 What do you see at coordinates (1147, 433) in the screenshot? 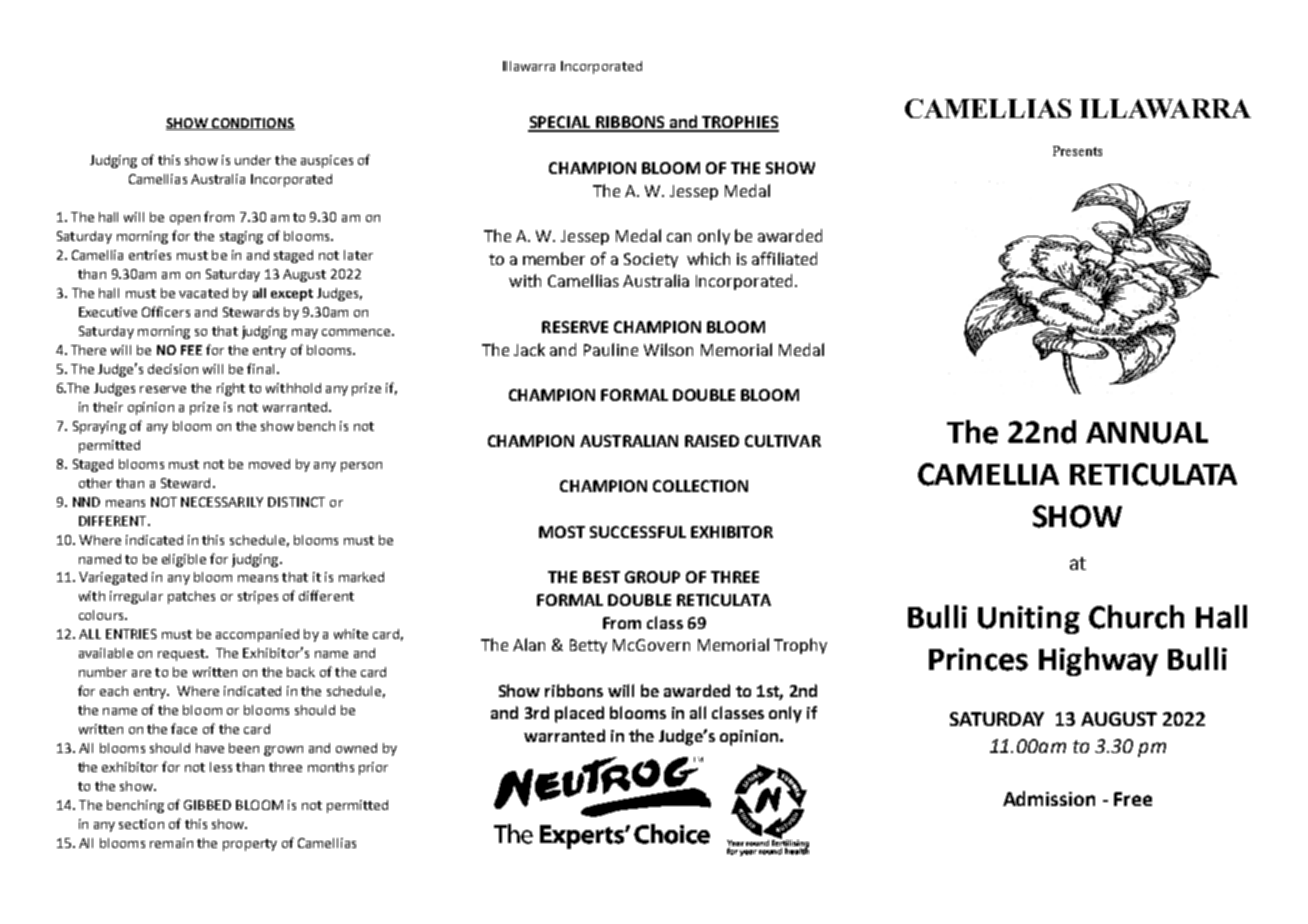
I see `ANNUAL` at bounding box center [1147, 433].
